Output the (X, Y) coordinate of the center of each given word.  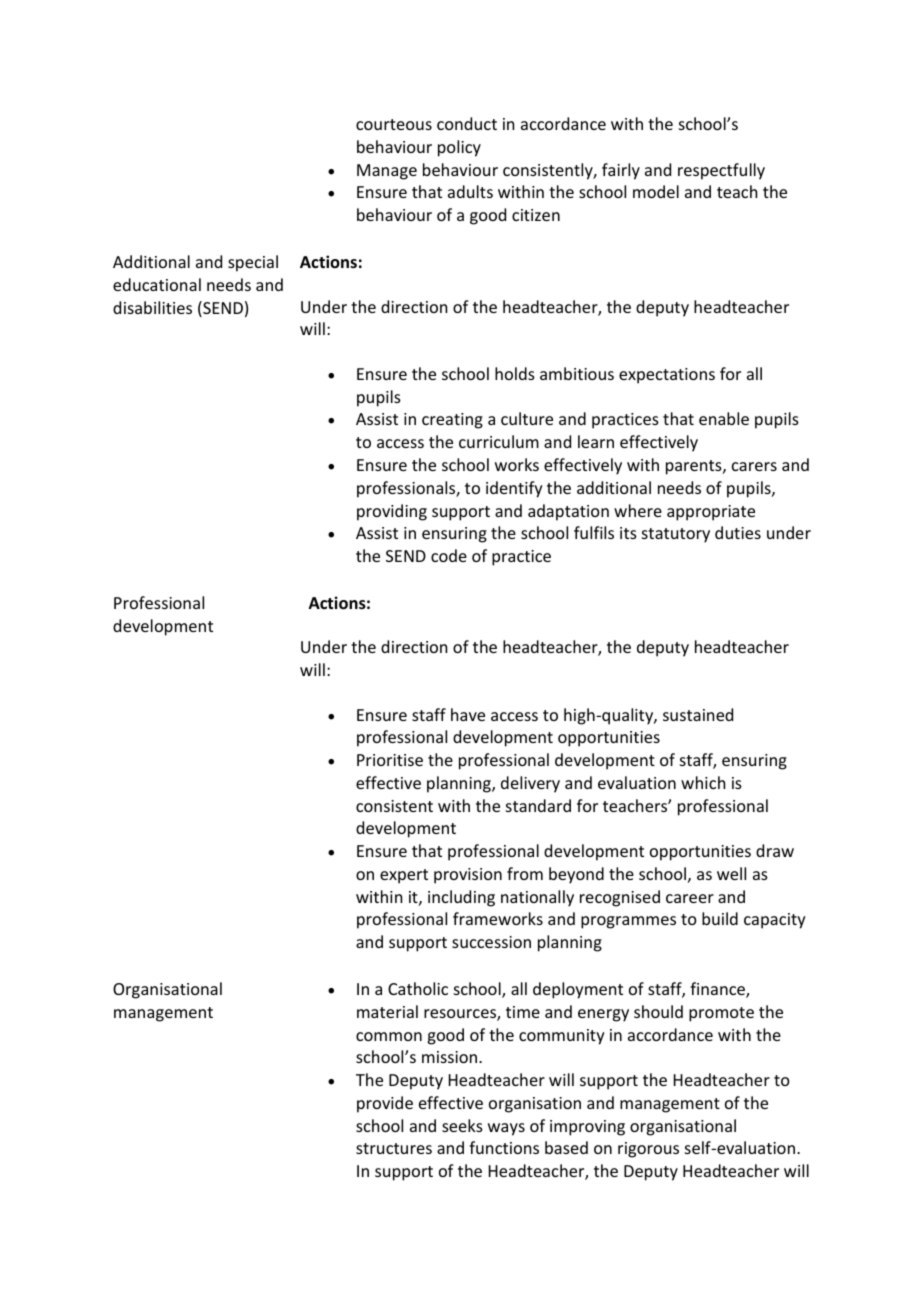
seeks (462, 1125)
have (468, 714)
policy (459, 148)
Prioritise (390, 760)
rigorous (648, 1150)
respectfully (721, 171)
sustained (698, 714)
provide (385, 1104)
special (253, 263)
